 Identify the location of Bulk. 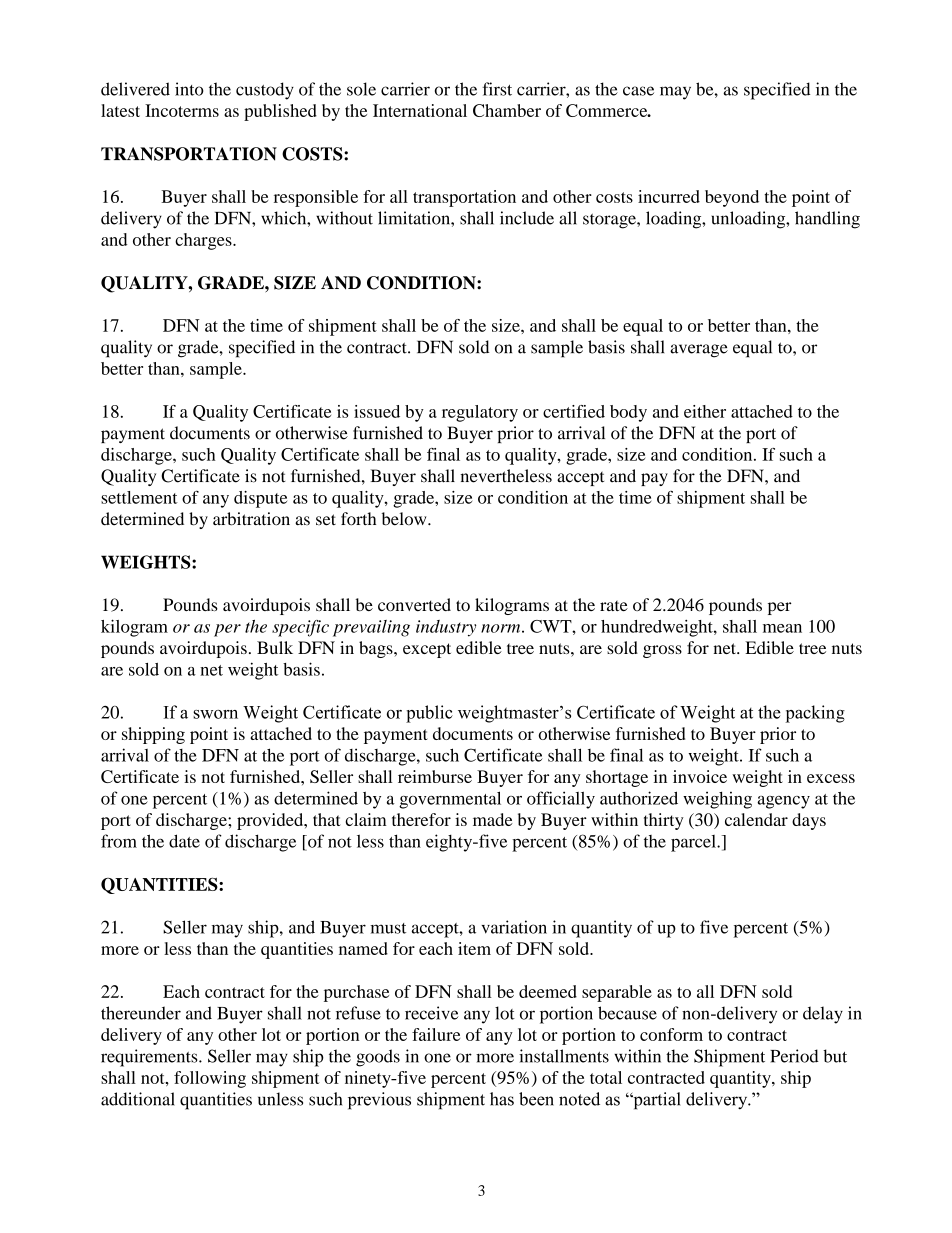
(275, 647).
